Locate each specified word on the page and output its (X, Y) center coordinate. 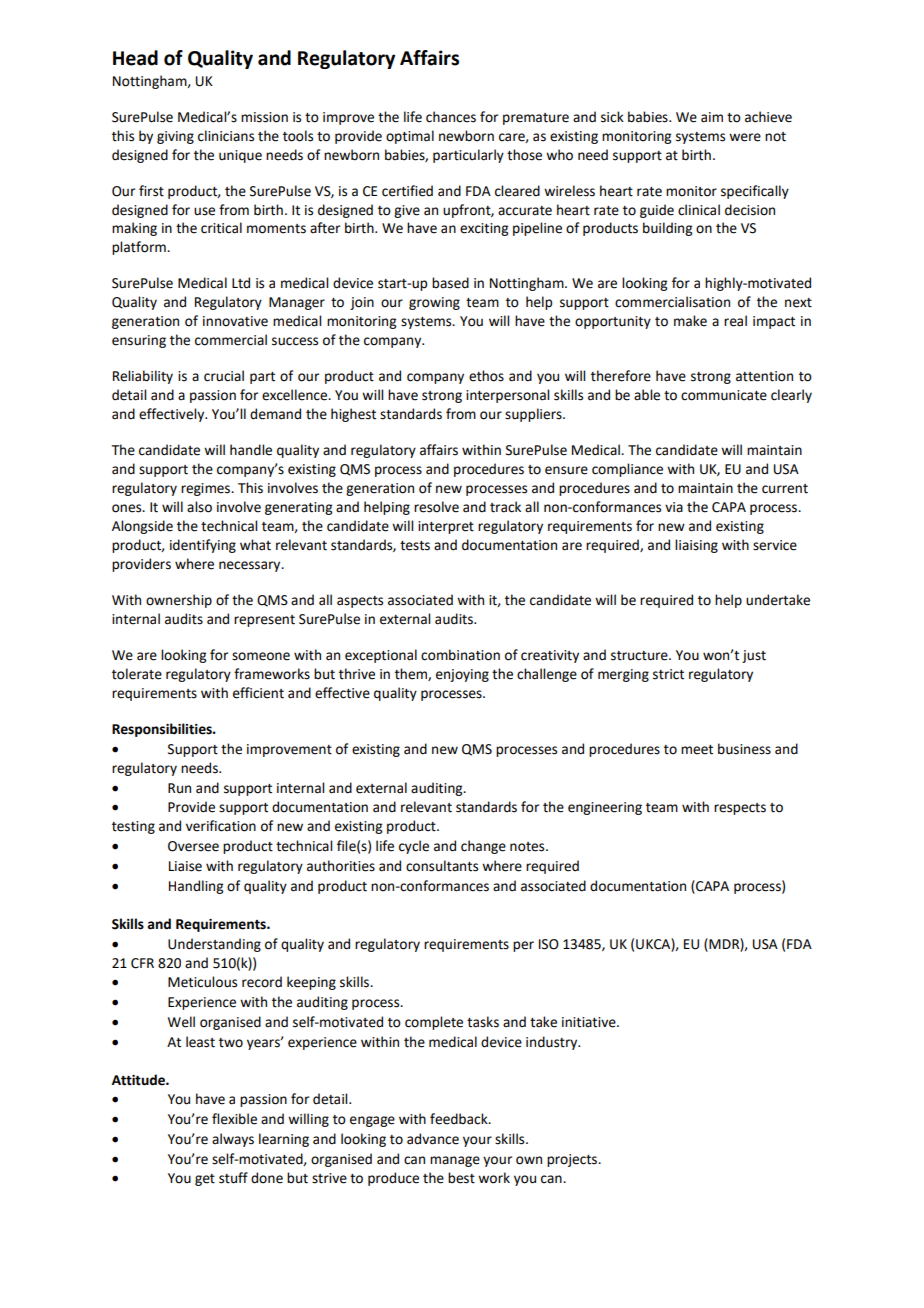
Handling (196, 887)
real (735, 321)
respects (740, 809)
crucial (224, 376)
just (754, 656)
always (233, 1140)
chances (451, 117)
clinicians (226, 136)
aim (712, 117)
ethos (486, 376)
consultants (442, 866)
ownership (179, 601)
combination (460, 655)
